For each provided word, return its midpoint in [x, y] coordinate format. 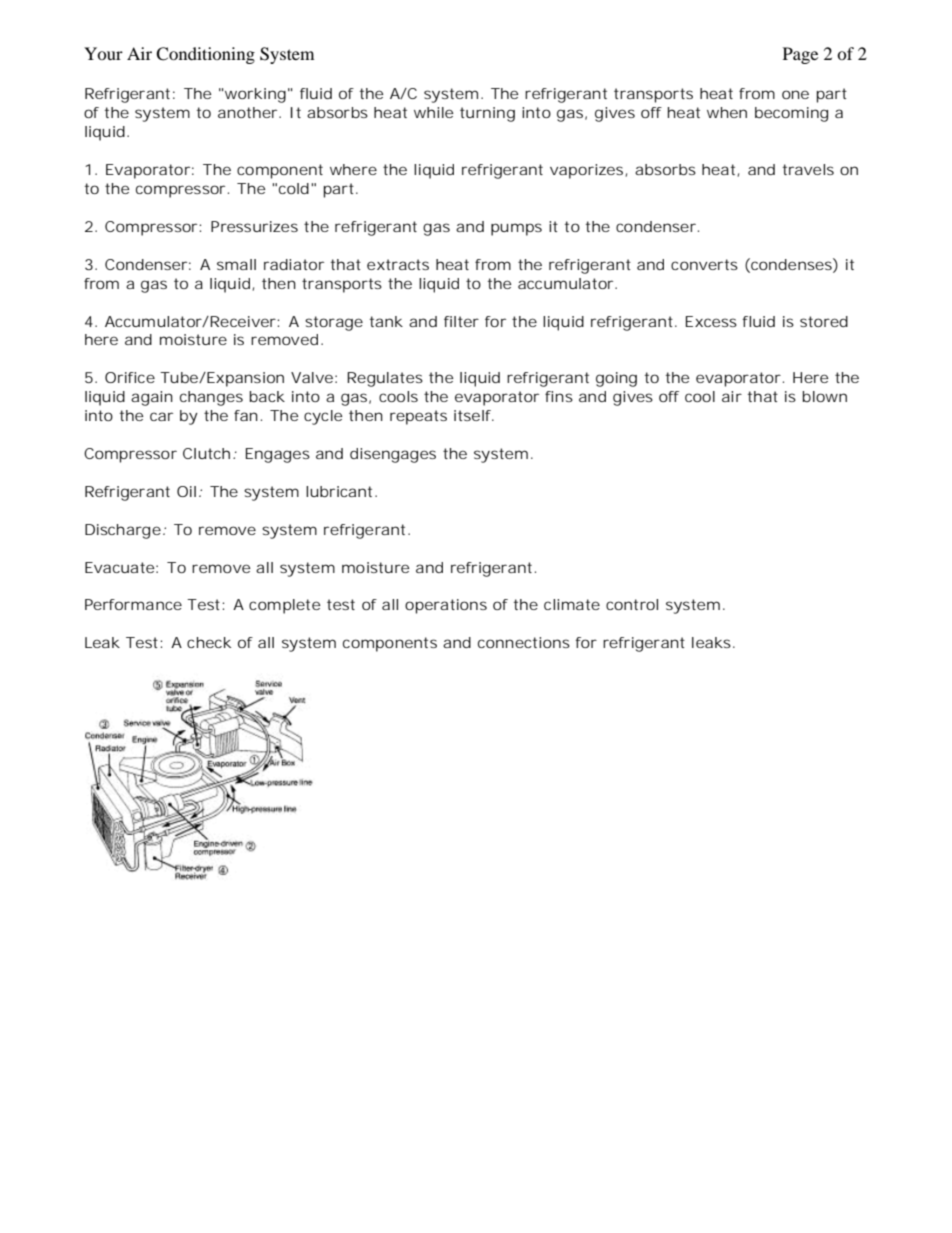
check [209, 642]
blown [825, 396]
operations [446, 606]
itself [474, 415]
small [236, 264]
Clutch [206, 453]
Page [800, 55]
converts [704, 264]
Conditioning [205, 55]
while [433, 112]
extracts [398, 264]
